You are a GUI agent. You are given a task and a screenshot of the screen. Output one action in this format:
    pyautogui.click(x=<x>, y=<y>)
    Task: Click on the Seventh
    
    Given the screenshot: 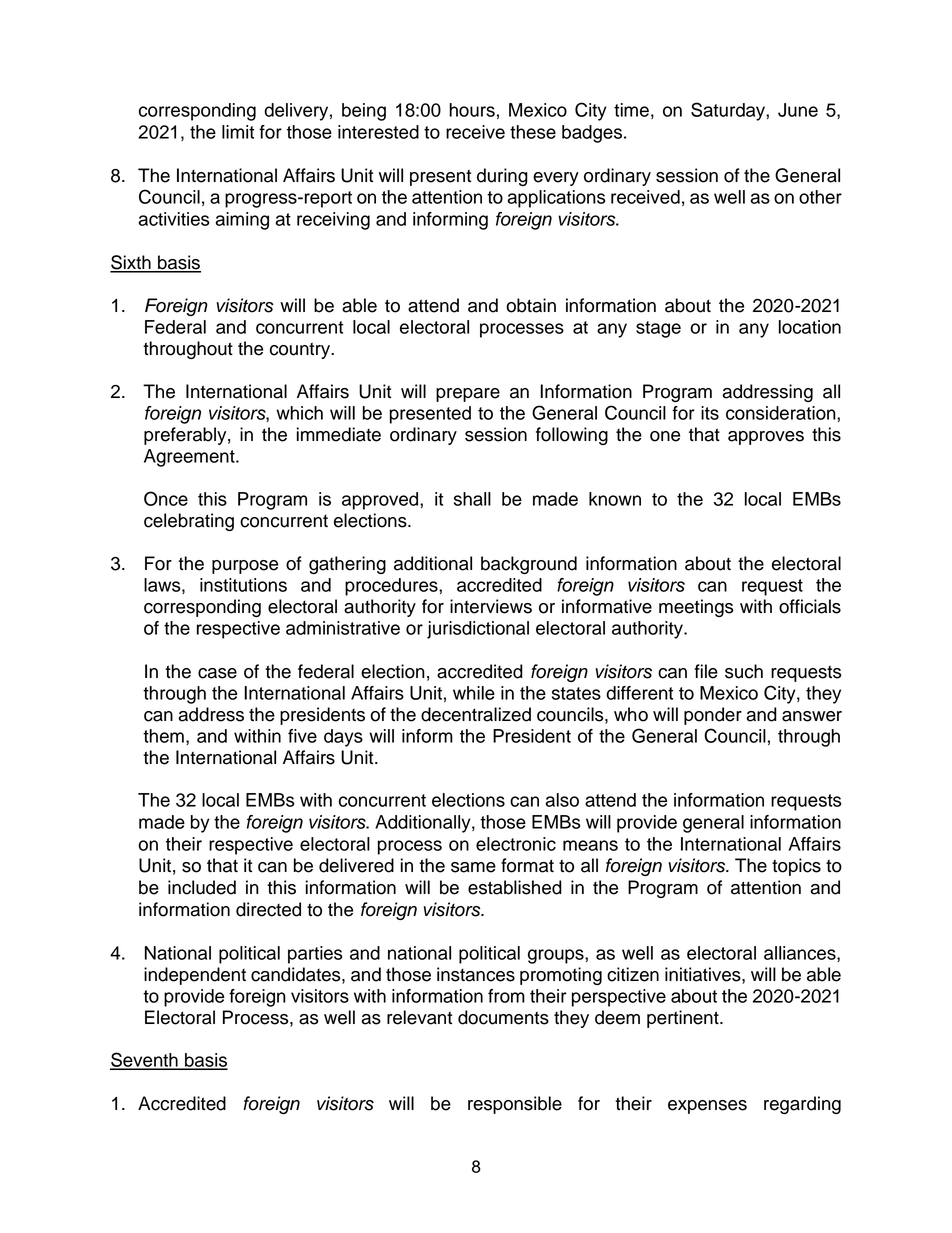 What is the action you would take?
    pyautogui.click(x=145, y=1061)
